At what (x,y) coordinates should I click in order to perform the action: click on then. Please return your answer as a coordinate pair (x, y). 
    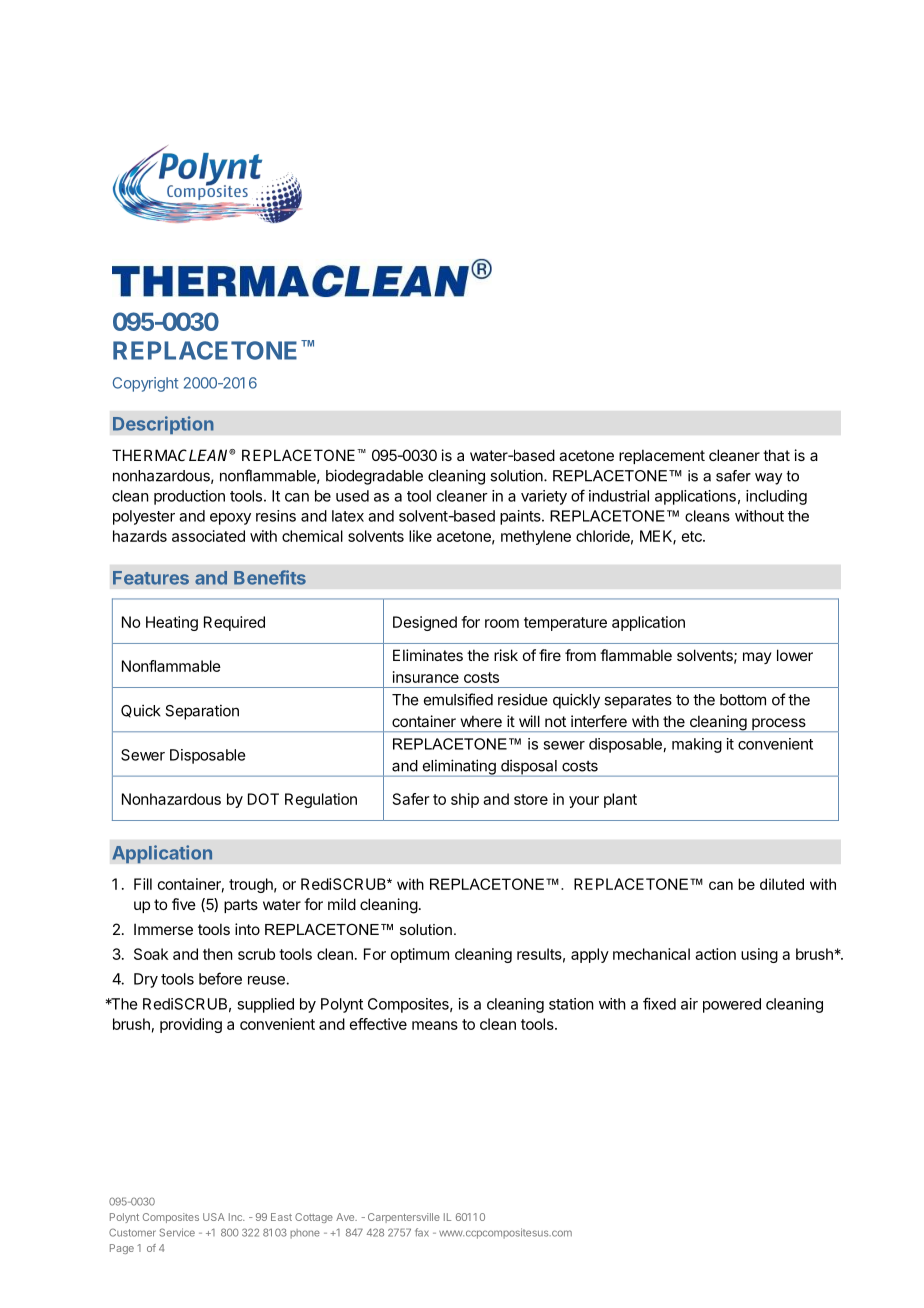
    Looking at the image, I should click on (218, 954).
